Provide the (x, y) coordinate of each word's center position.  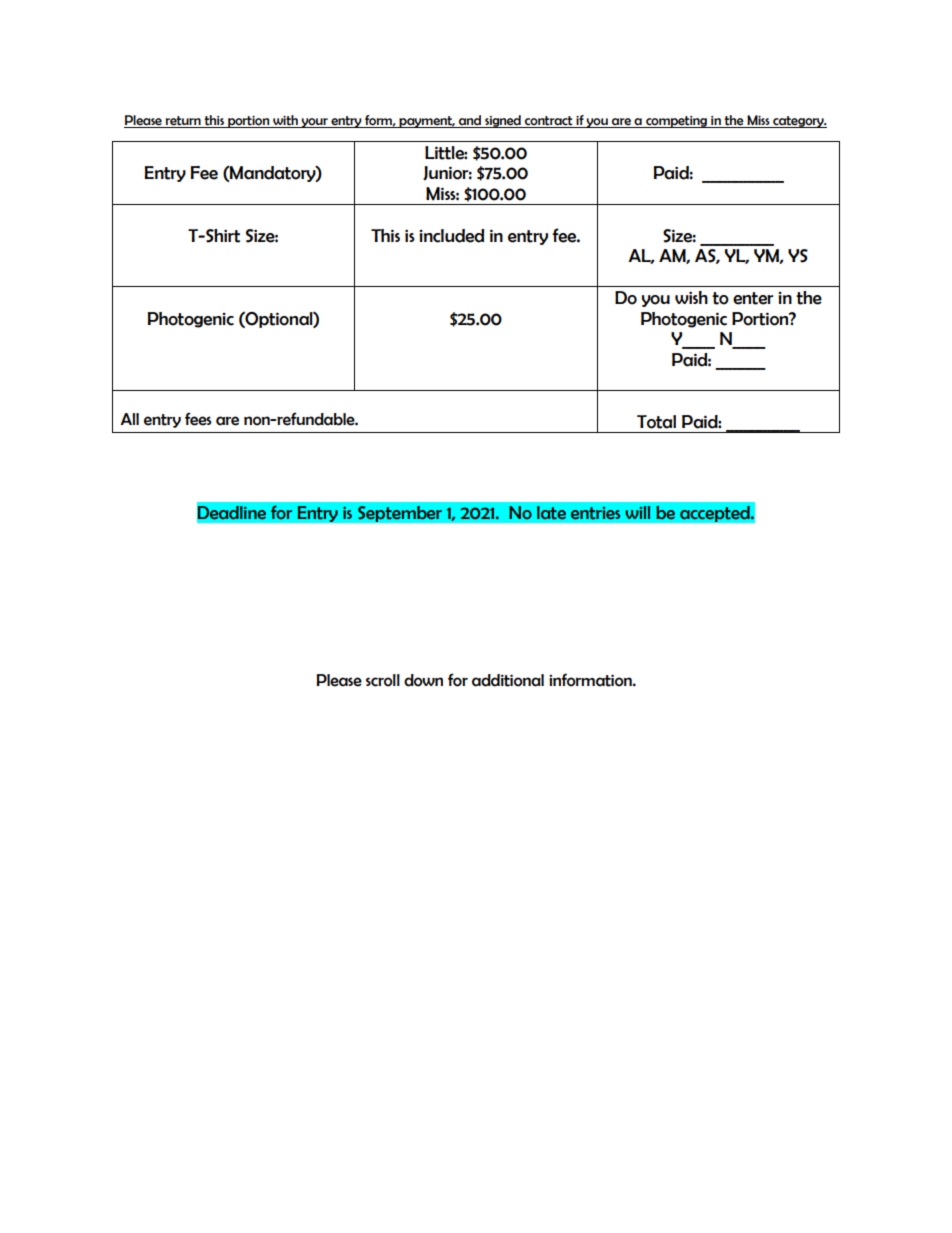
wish (691, 297)
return (183, 121)
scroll (383, 680)
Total (656, 422)
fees (198, 419)
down (423, 680)
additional (508, 680)
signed (503, 121)
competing (676, 122)
